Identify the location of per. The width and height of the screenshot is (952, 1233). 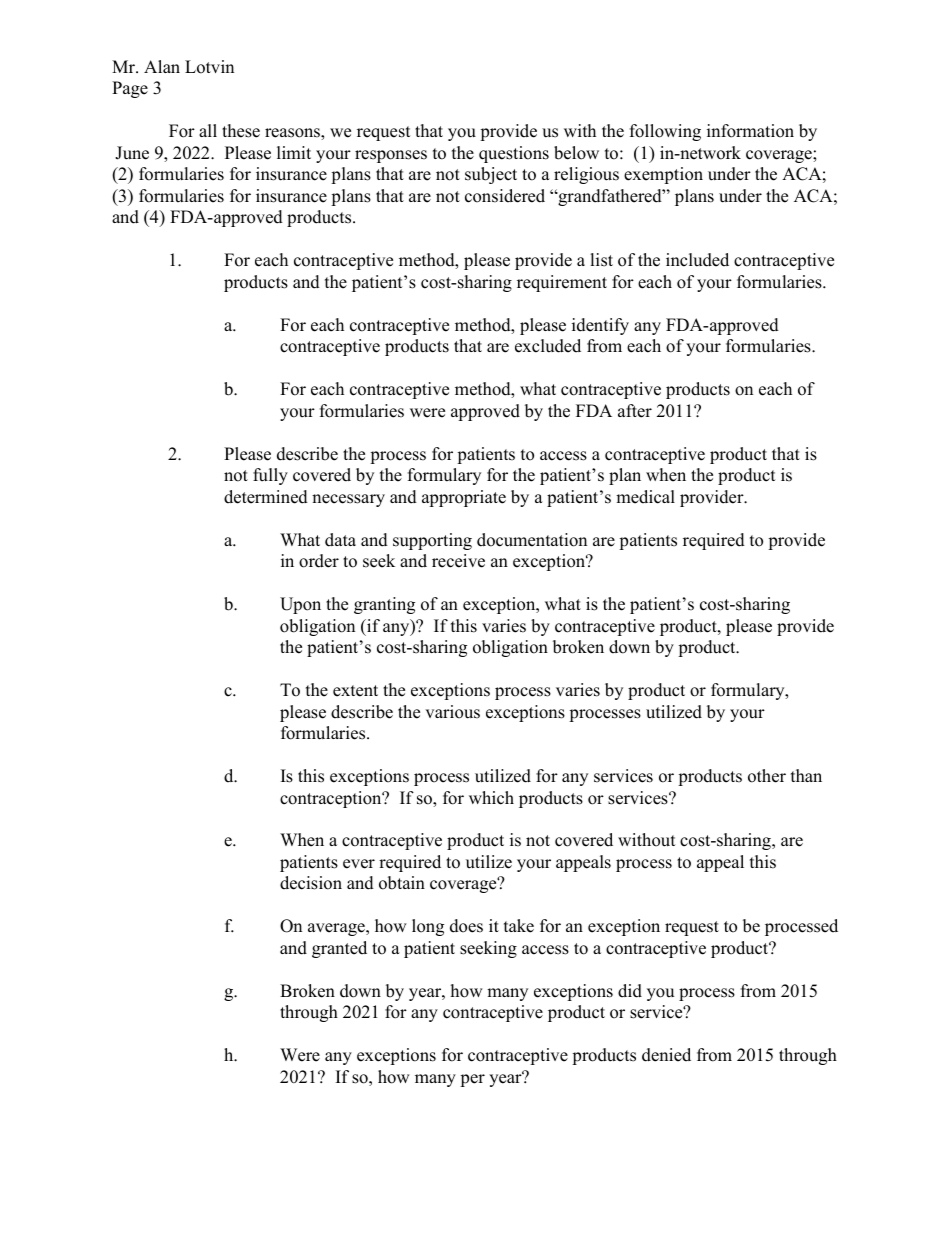
(472, 1080).
